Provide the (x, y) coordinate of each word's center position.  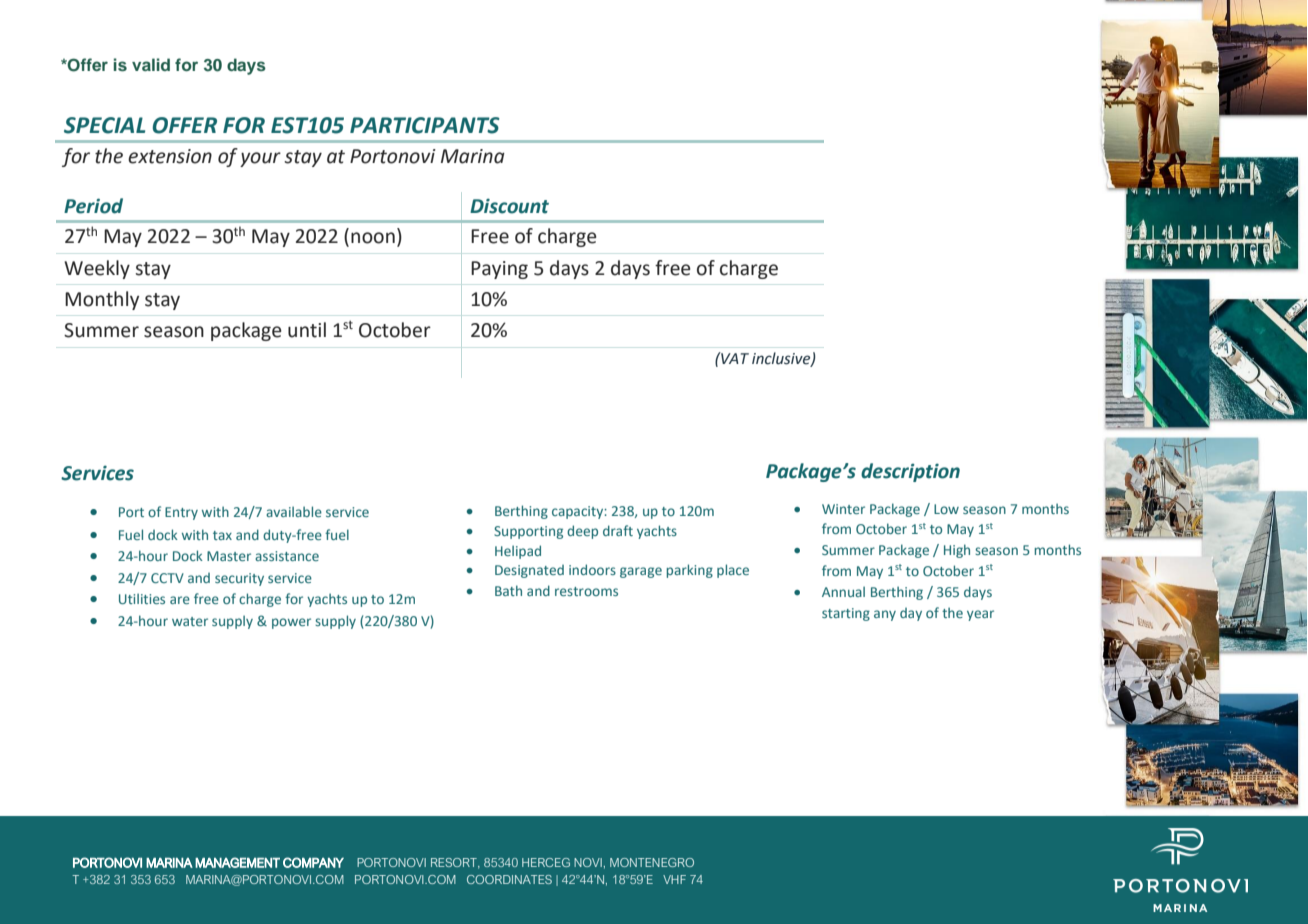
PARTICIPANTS (425, 125)
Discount (509, 206)
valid (151, 64)
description (910, 472)
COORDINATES (509, 879)
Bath (508, 590)
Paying (499, 270)
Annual (843, 591)
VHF (674, 879)
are (180, 600)
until (307, 330)
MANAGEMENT (237, 862)
